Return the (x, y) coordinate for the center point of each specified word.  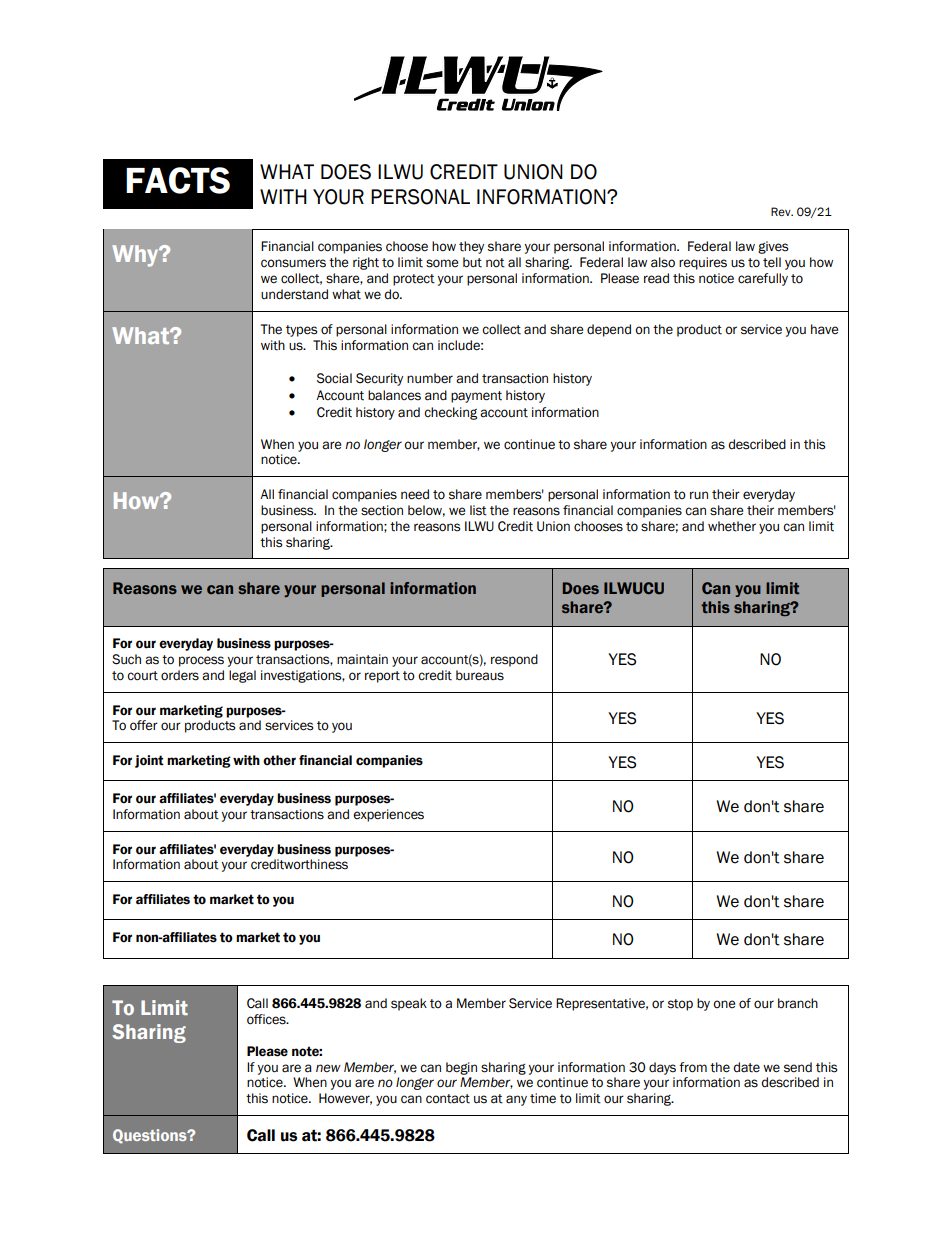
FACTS (178, 180)
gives (773, 247)
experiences (388, 815)
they (471, 247)
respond (514, 660)
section (382, 510)
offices (267, 1019)
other (279, 760)
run (699, 495)
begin (461, 1068)
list (478, 510)
